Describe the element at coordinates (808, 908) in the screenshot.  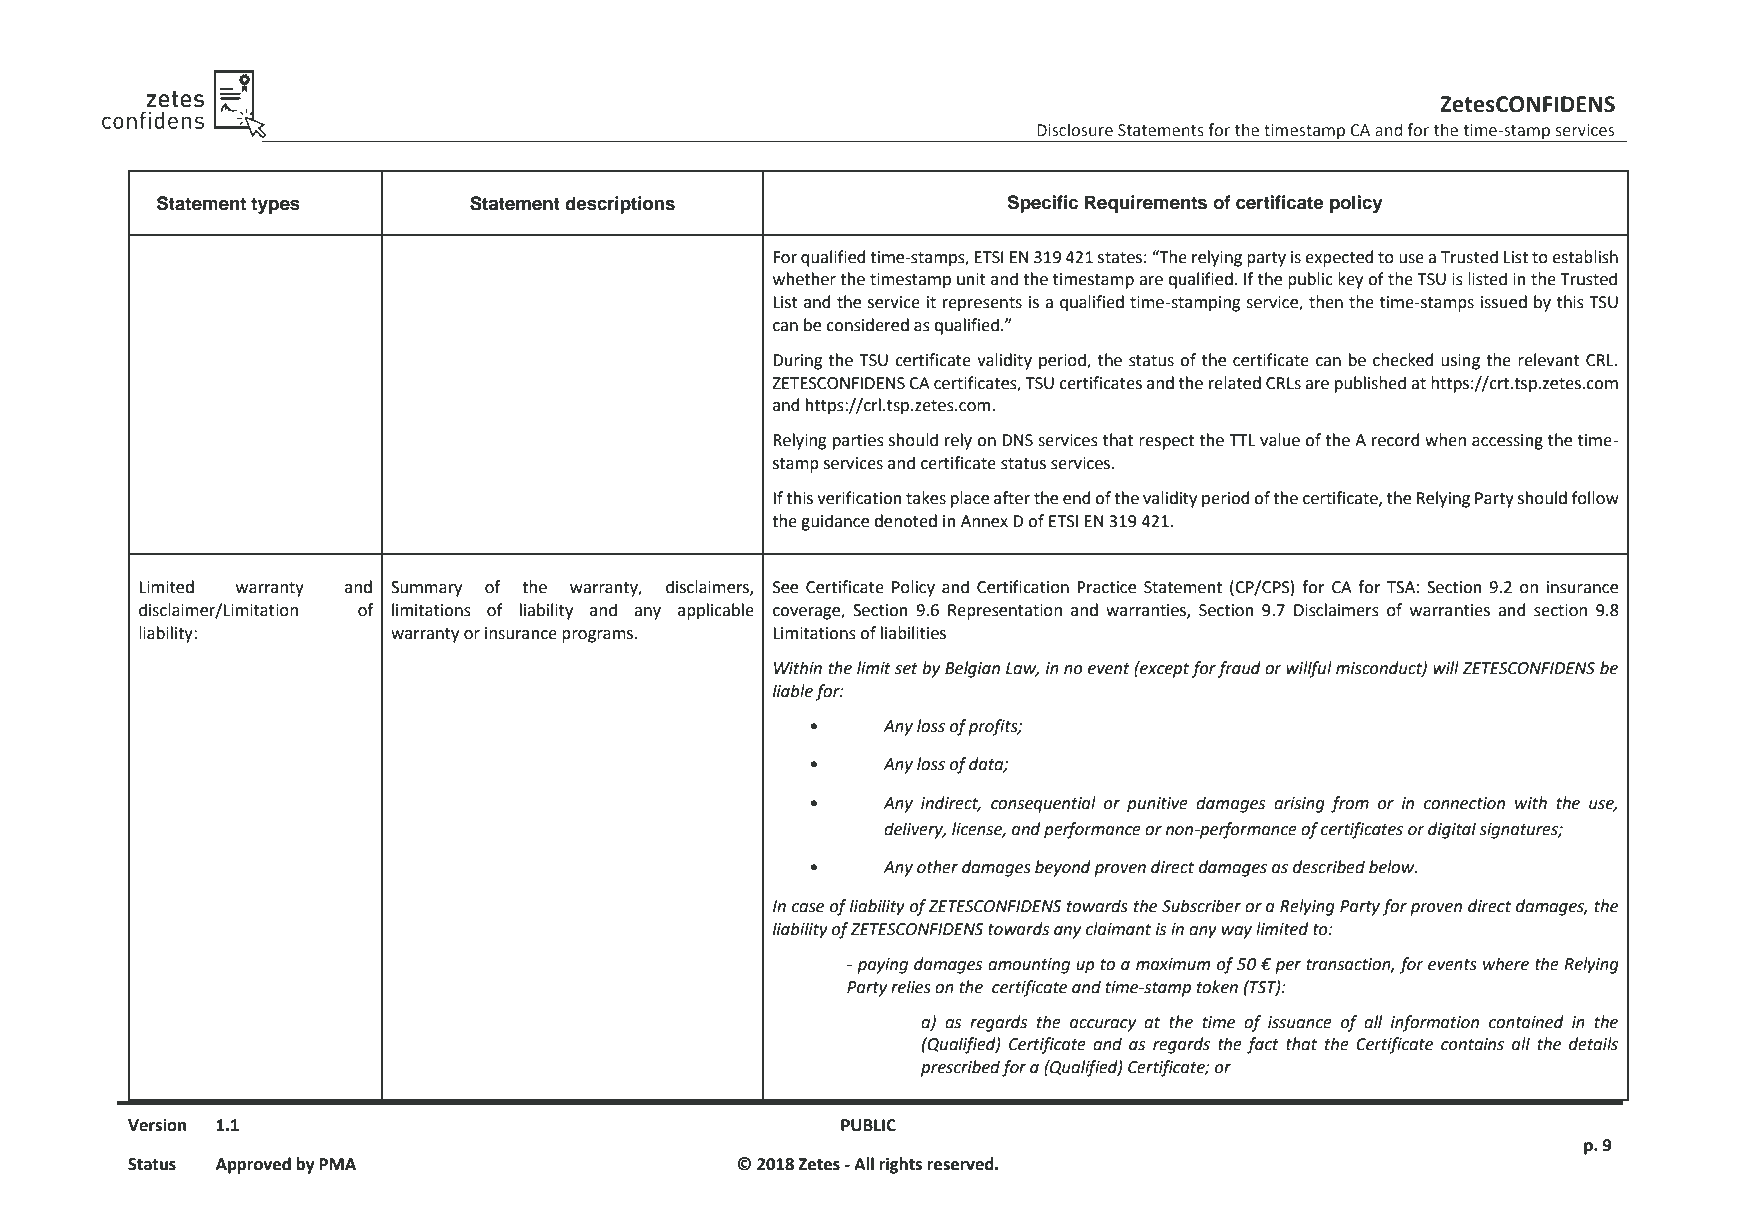
I see `case` at that location.
